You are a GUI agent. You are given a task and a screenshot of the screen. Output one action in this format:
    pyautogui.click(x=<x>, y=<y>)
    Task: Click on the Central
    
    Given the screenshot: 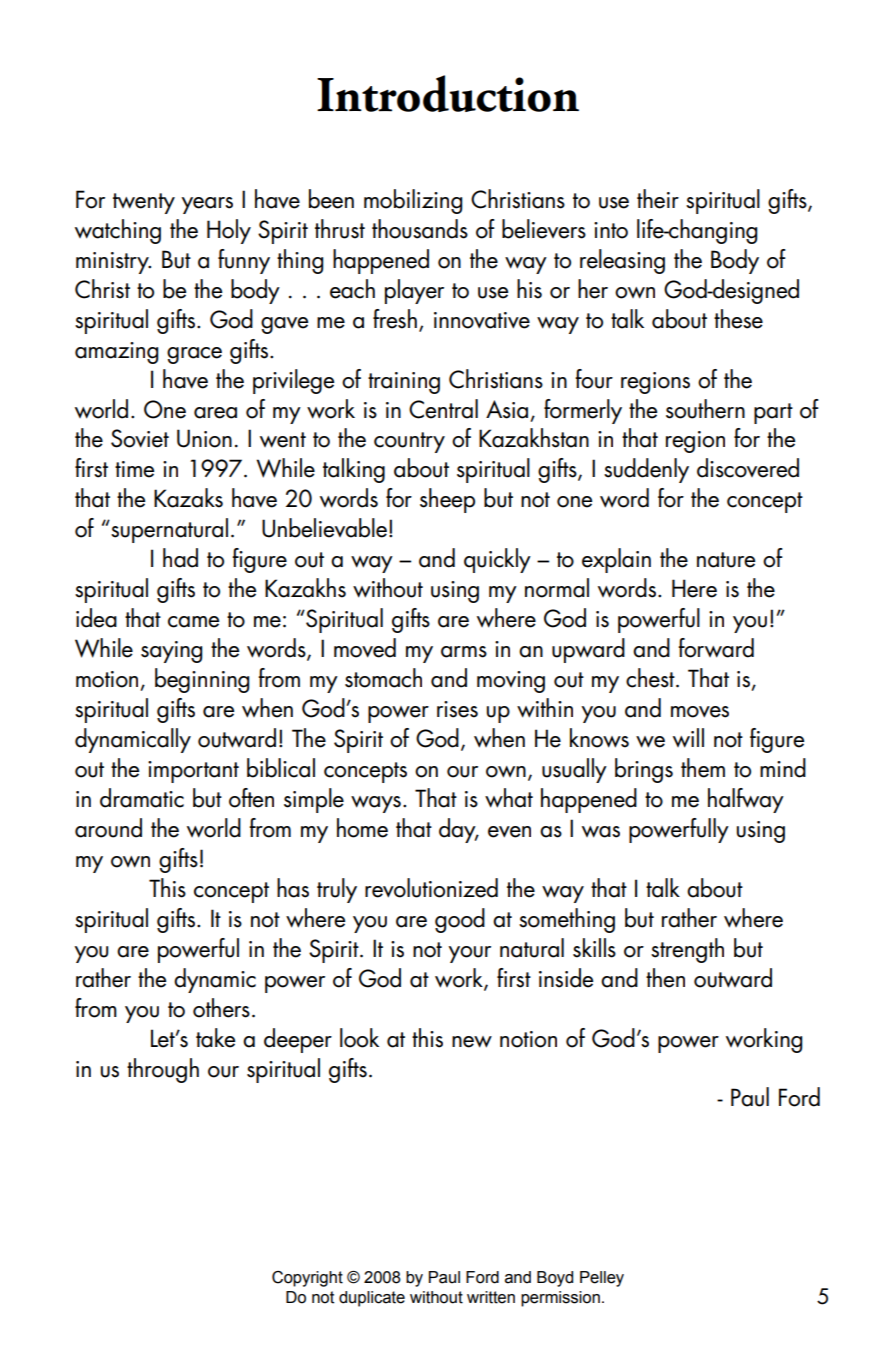 What is the action you would take?
    pyautogui.click(x=443, y=409)
